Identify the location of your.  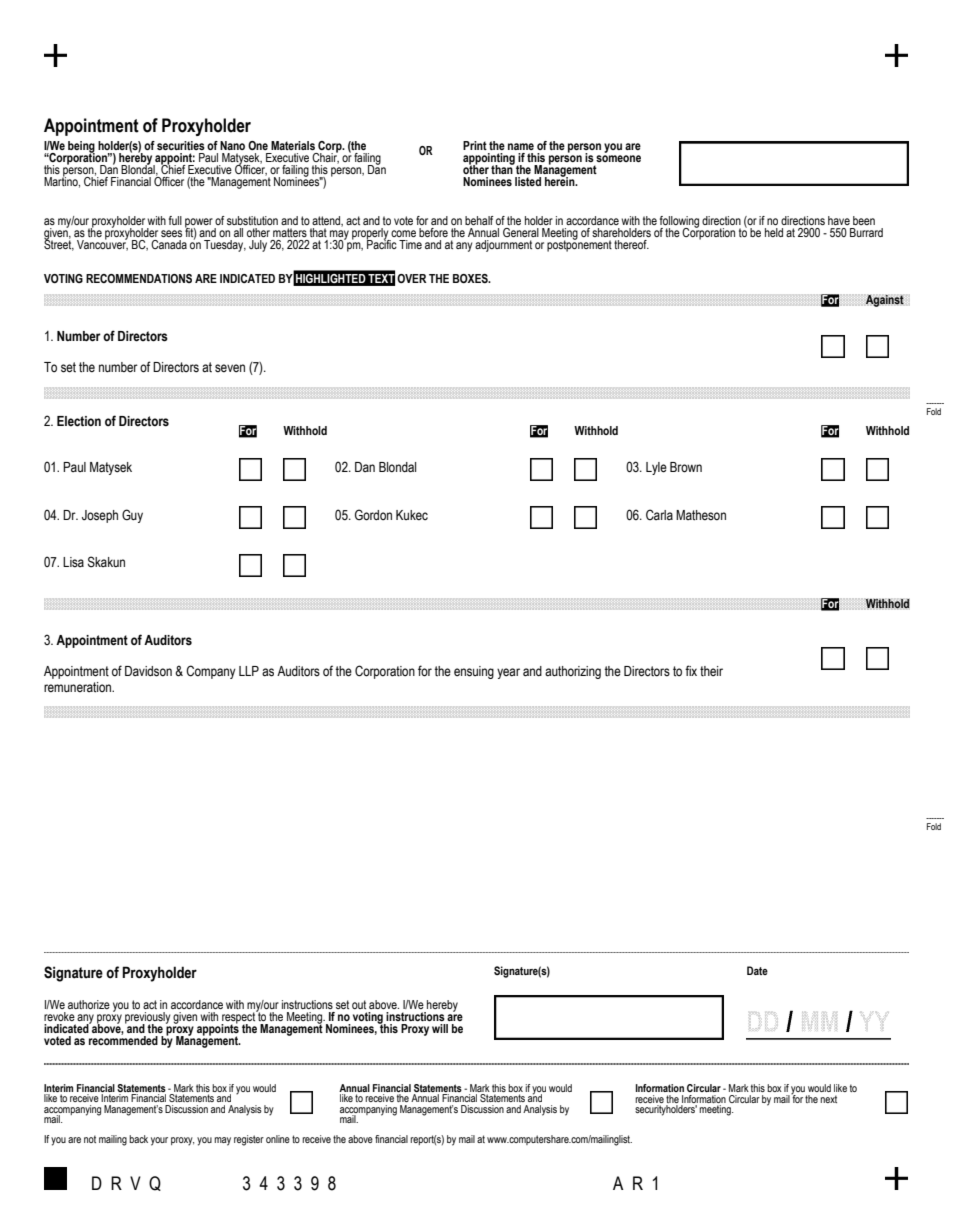
(159, 1141).
